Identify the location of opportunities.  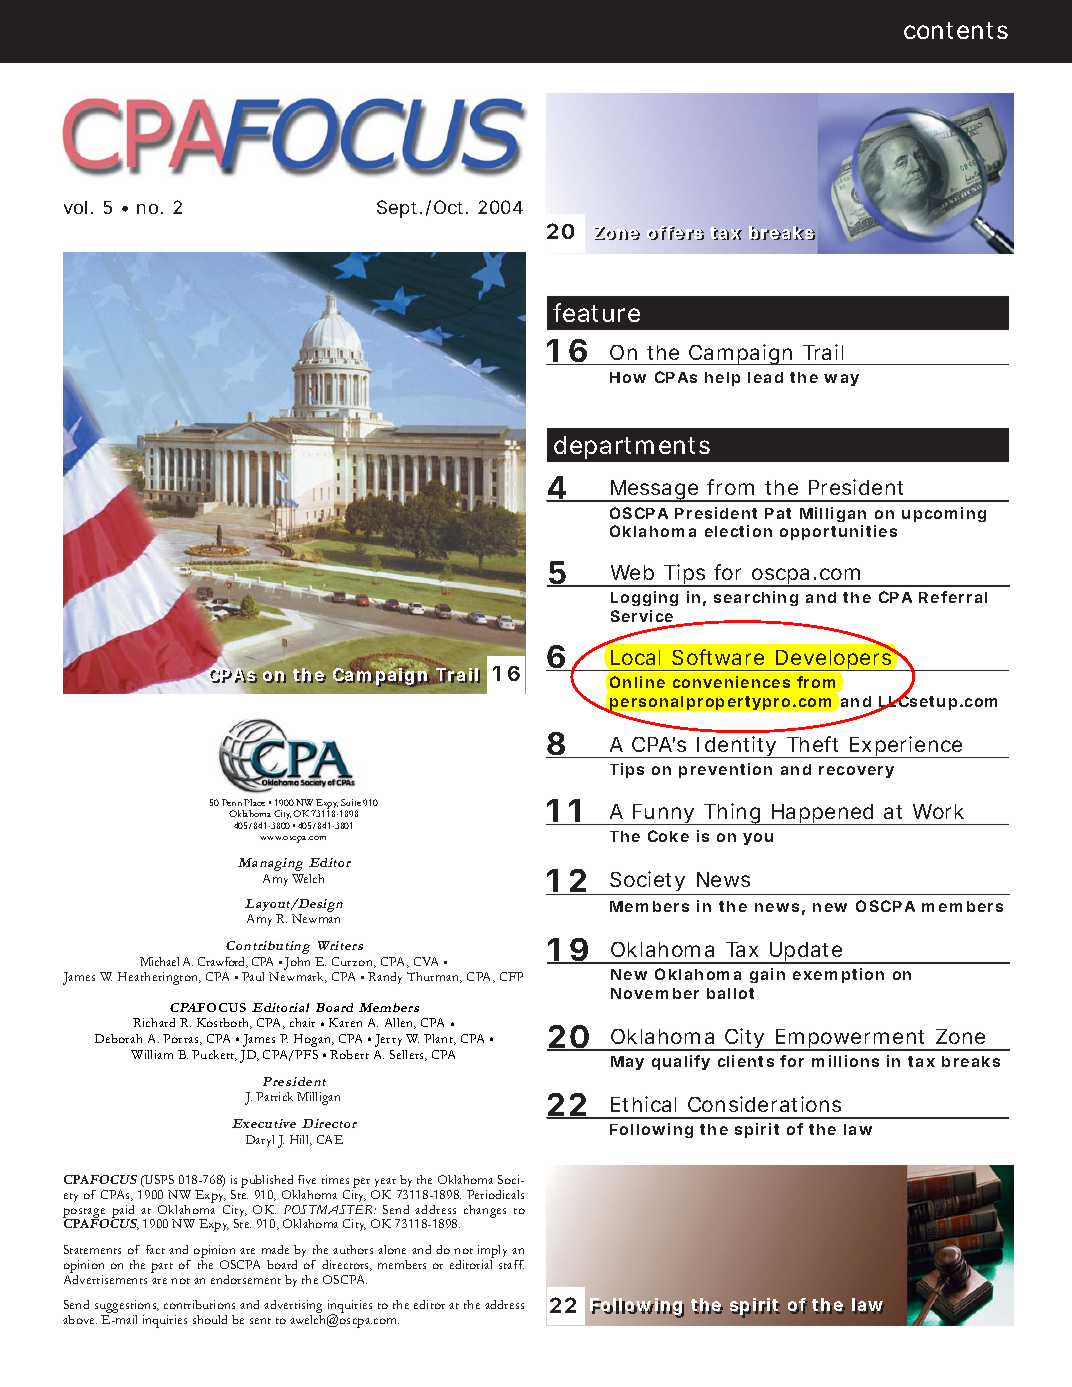
(838, 532).
